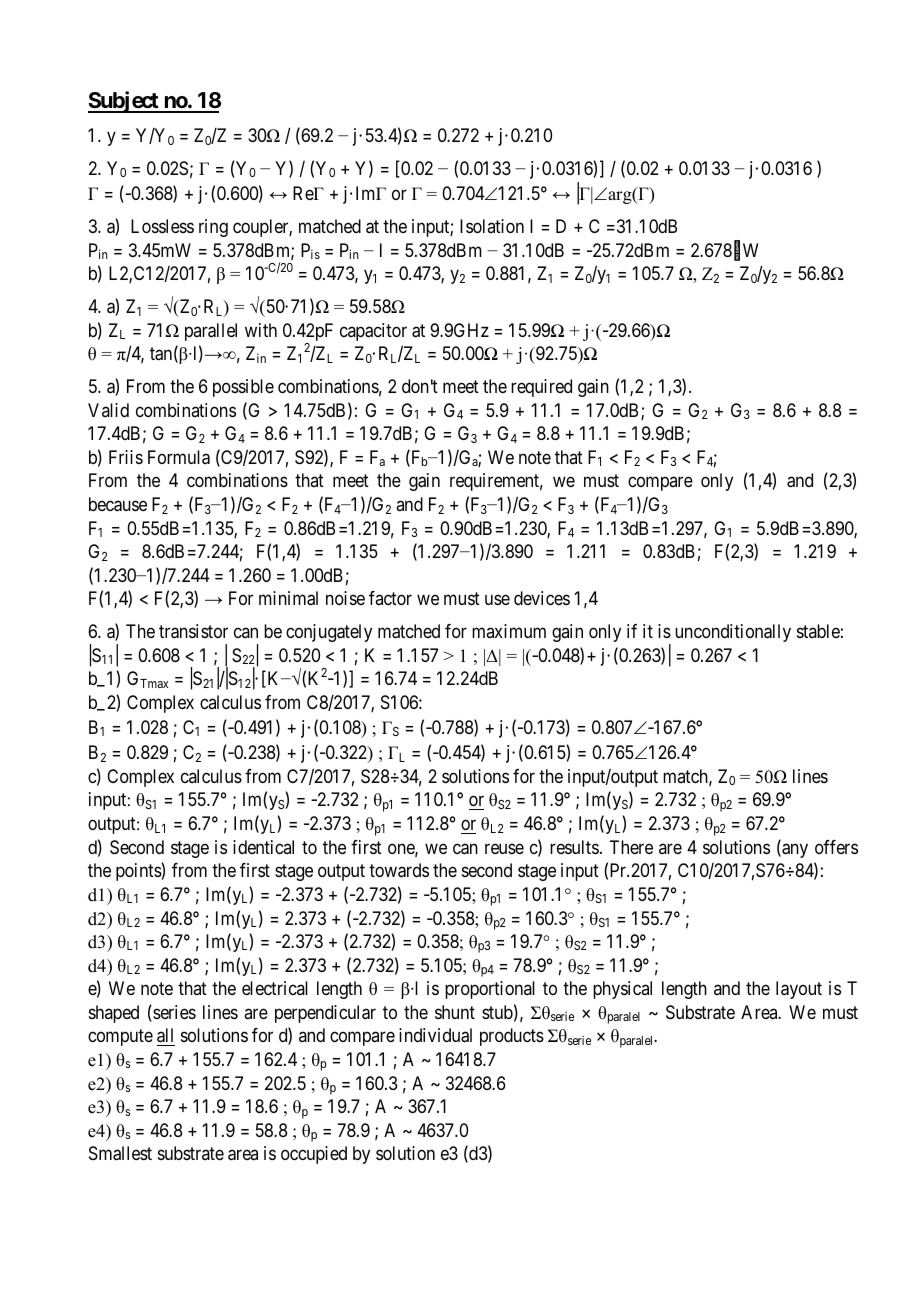 Image resolution: width=924 pixels, height=1308 pixels. Describe the element at coordinates (733, 633) in the page. I see `unconditionally` at that location.
